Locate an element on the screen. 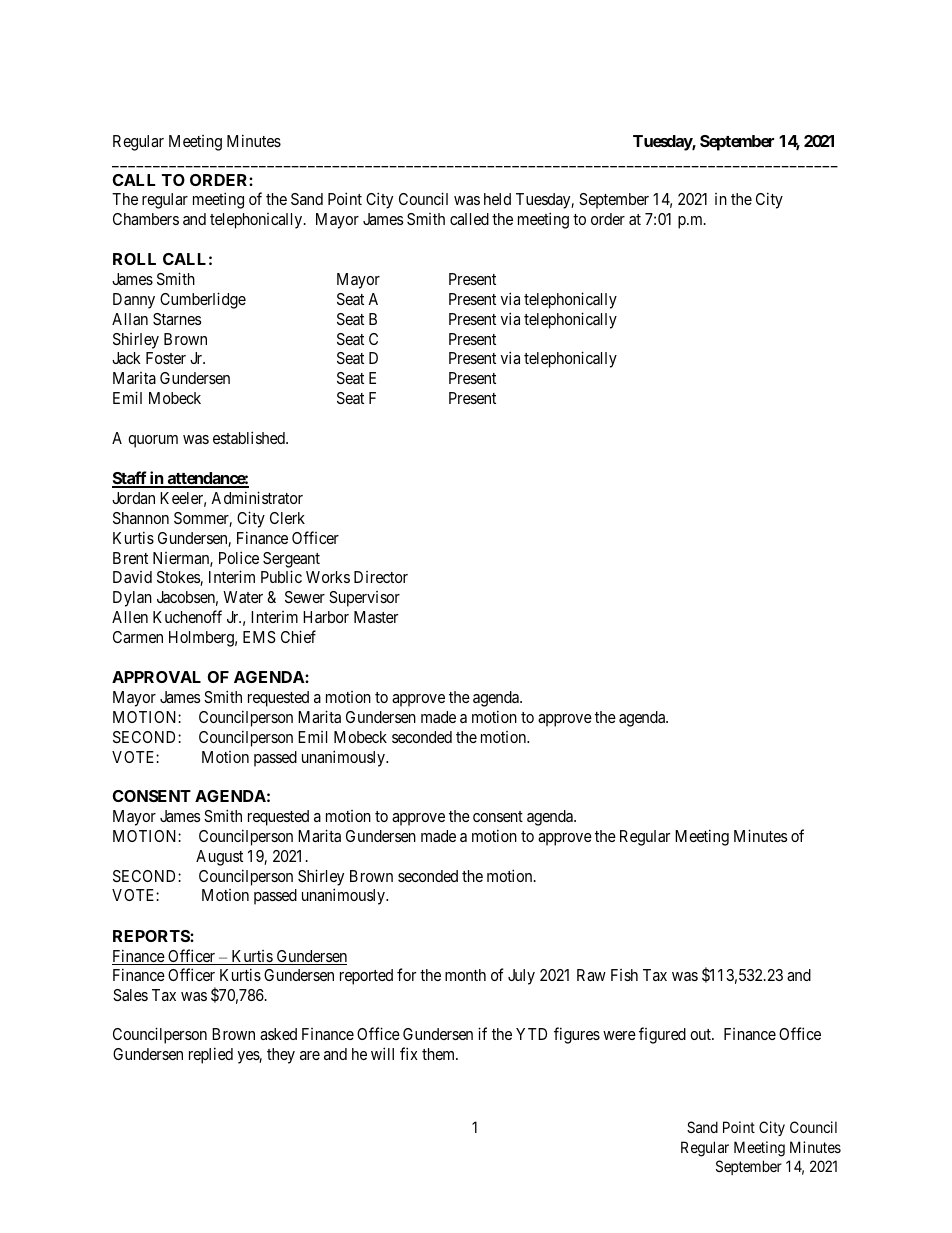 The height and width of the screenshot is (1233, 952). established is located at coordinates (250, 437).
